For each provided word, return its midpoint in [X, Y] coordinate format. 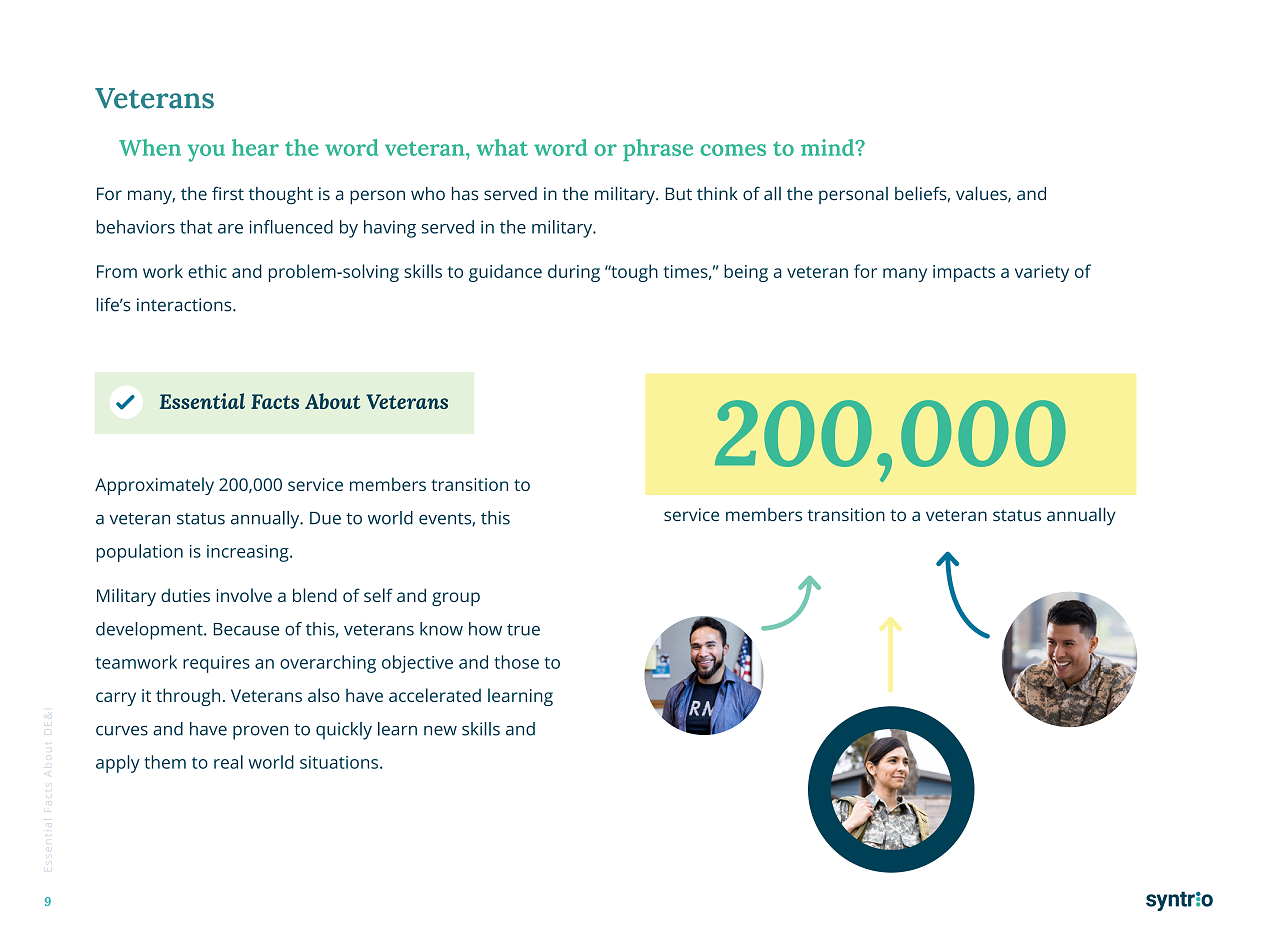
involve [244, 595]
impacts [964, 273]
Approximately [154, 486]
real [228, 762]
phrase [658, 150]
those [516, 662]
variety [1042, 273]
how [485, 629]
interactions [185, 305]
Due [325, 518]
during [574, 273]
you [206, 153]
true [523, 630]
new [440, 731]
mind [829, 147]
